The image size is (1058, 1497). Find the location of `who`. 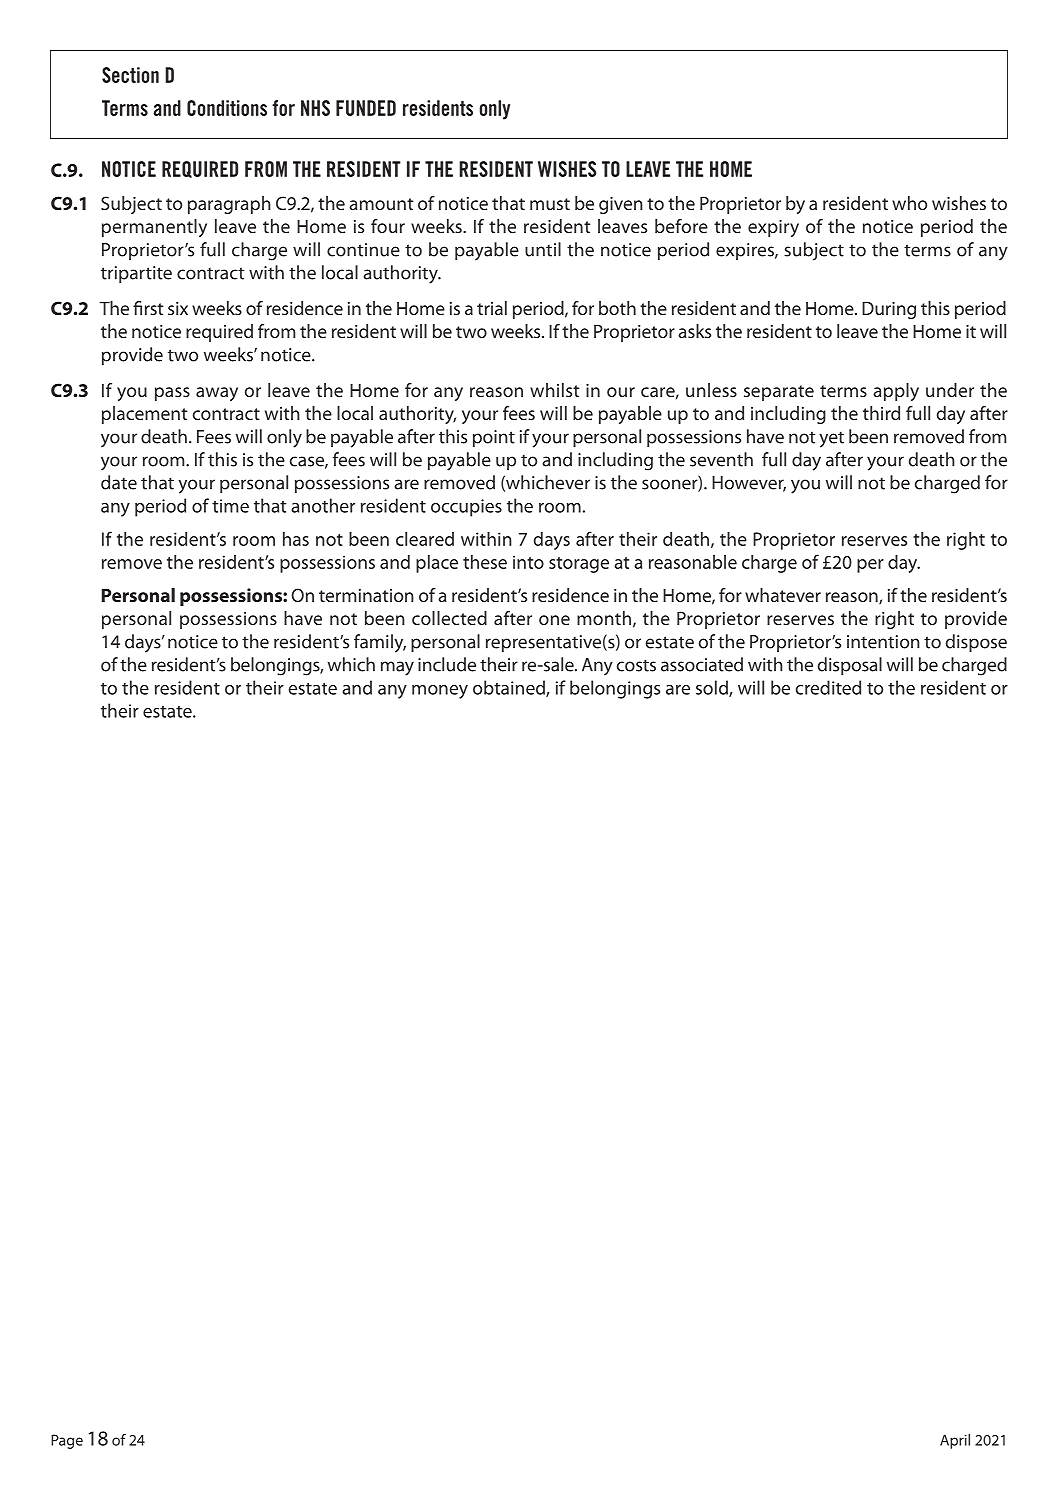

who is located at coordinates (909, 203).
